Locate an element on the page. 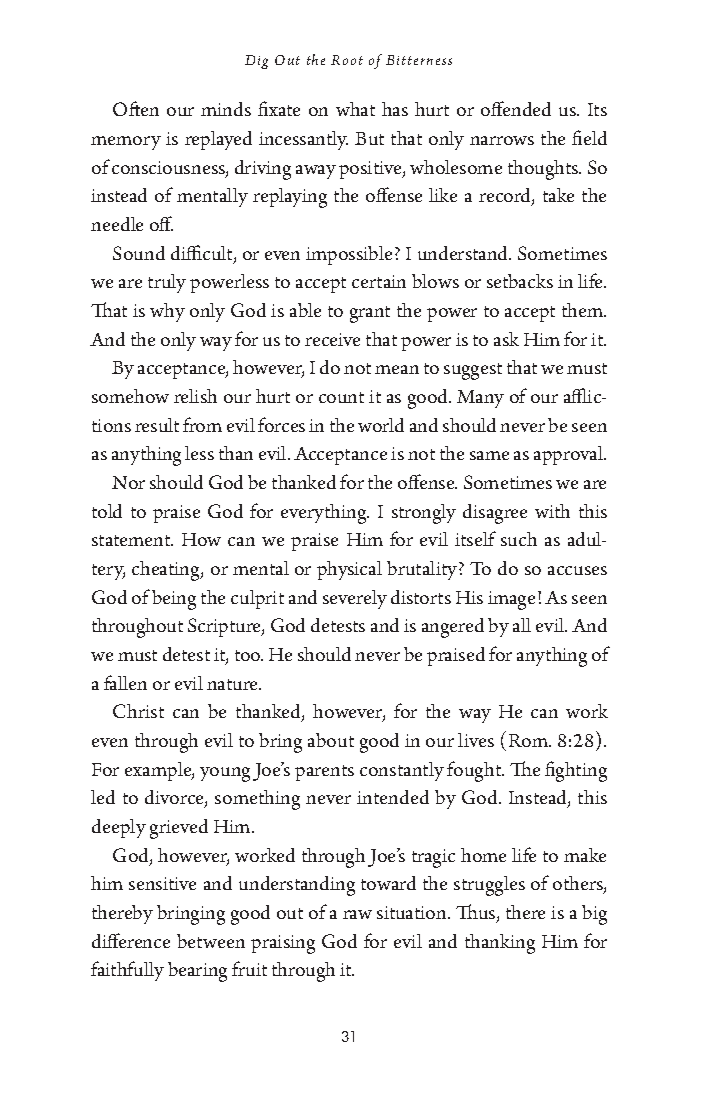  offended is located at coordinates (516, 108).
